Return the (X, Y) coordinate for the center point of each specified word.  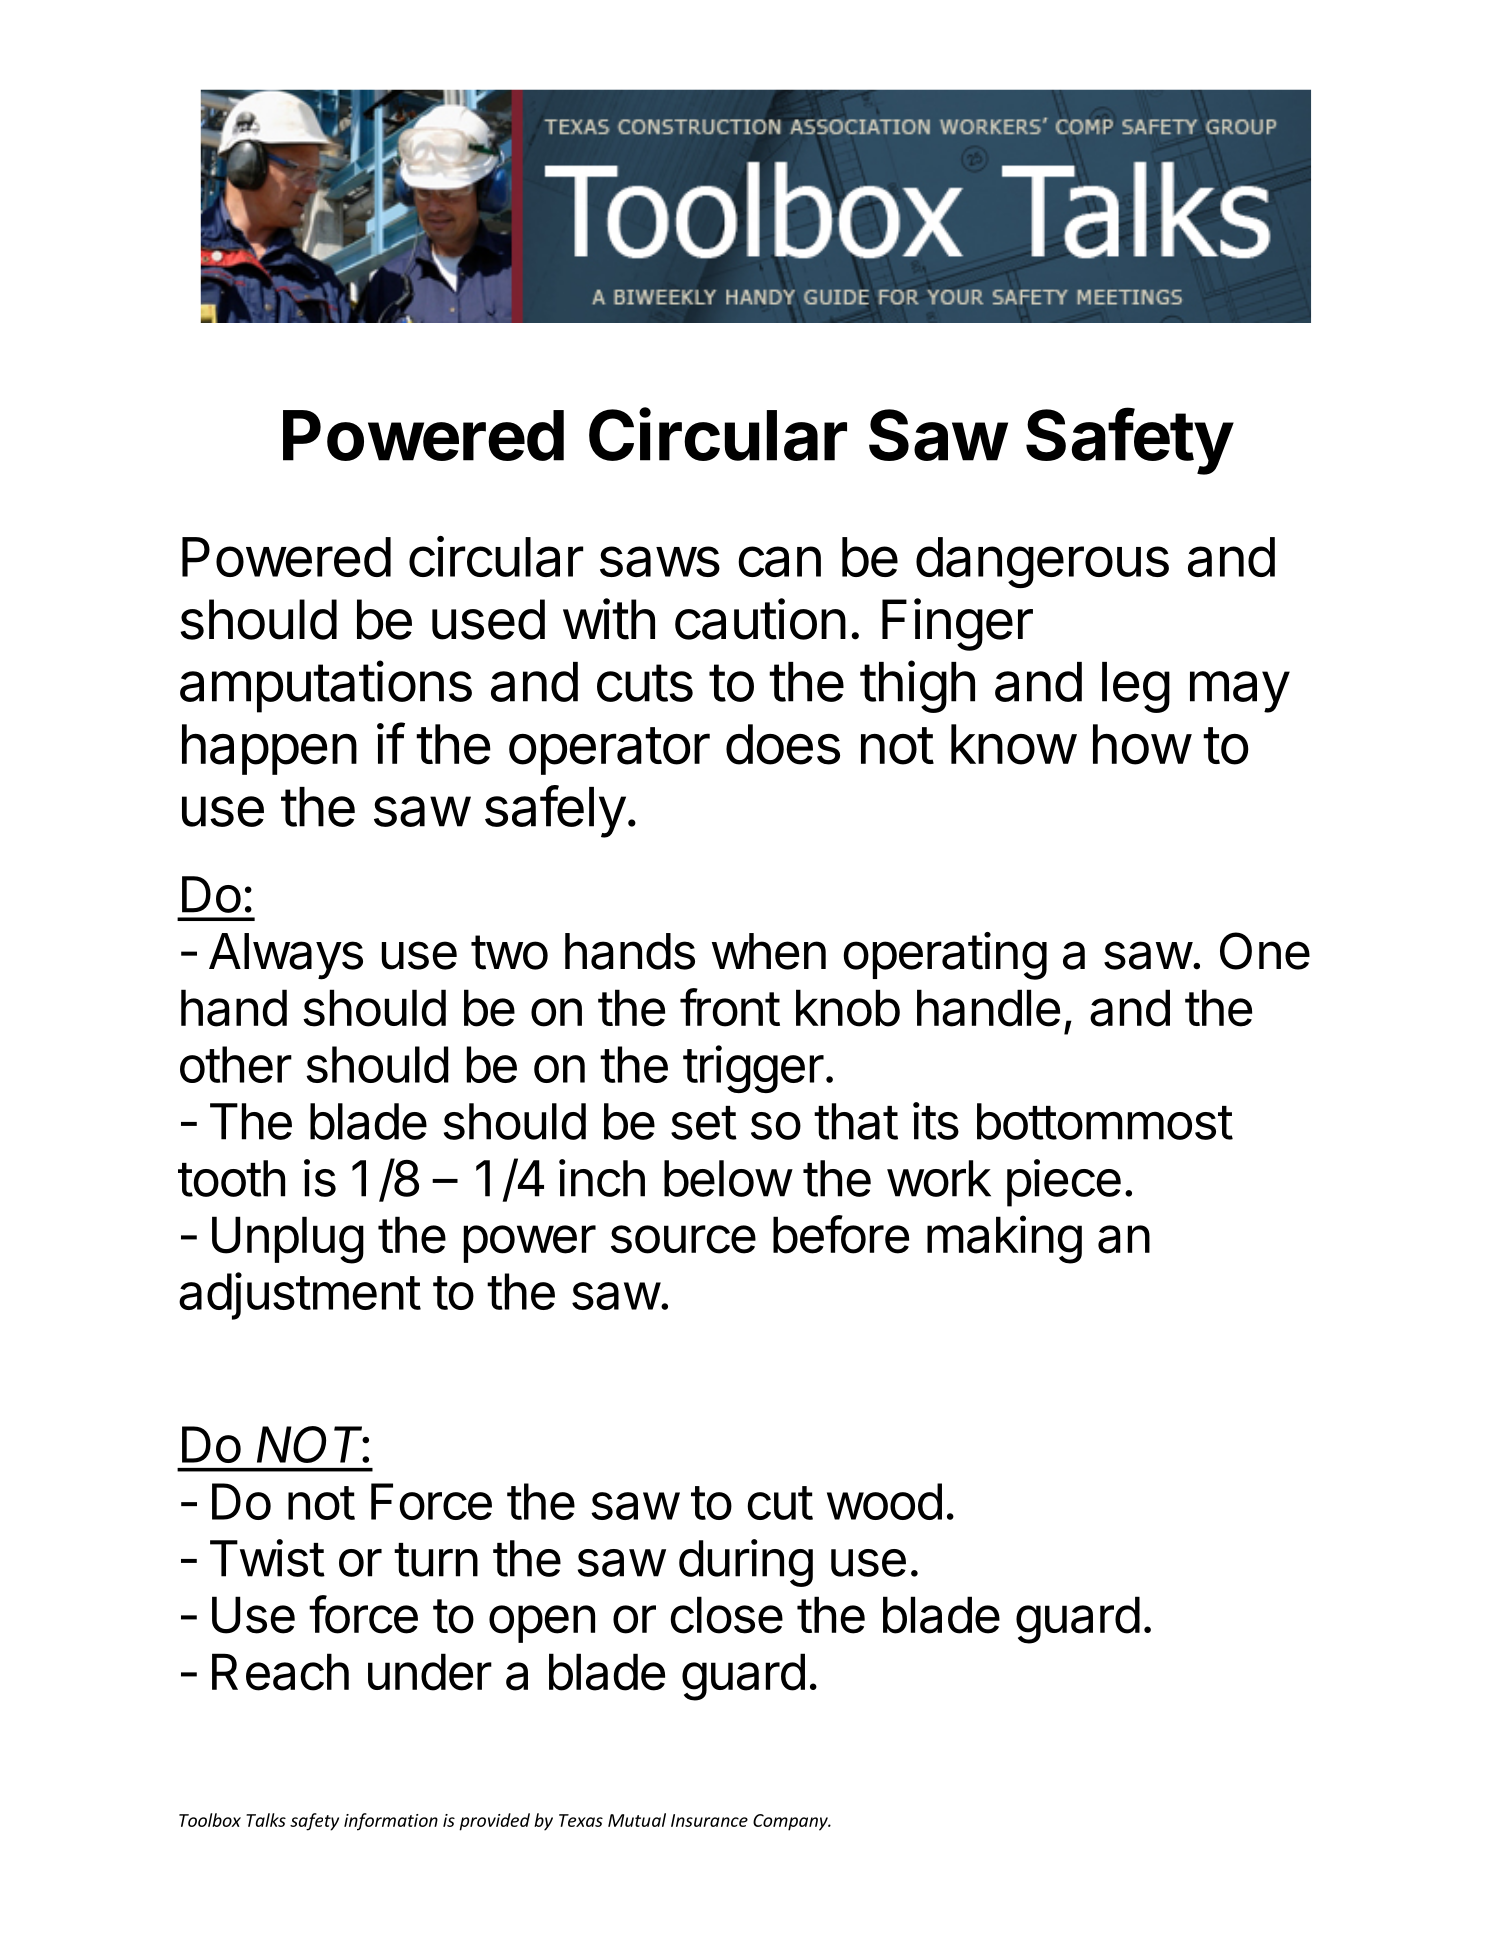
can (779, 561)
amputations (326, 686)
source (683, 1239)
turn (436, 1560)
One (1265, 951)
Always (286, 956)
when (769, 951)
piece (1064, 1183)
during (746, 1563)
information (391, 1822)
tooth (231, 1178)
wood (884, 1501)
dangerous (1042, 562)
